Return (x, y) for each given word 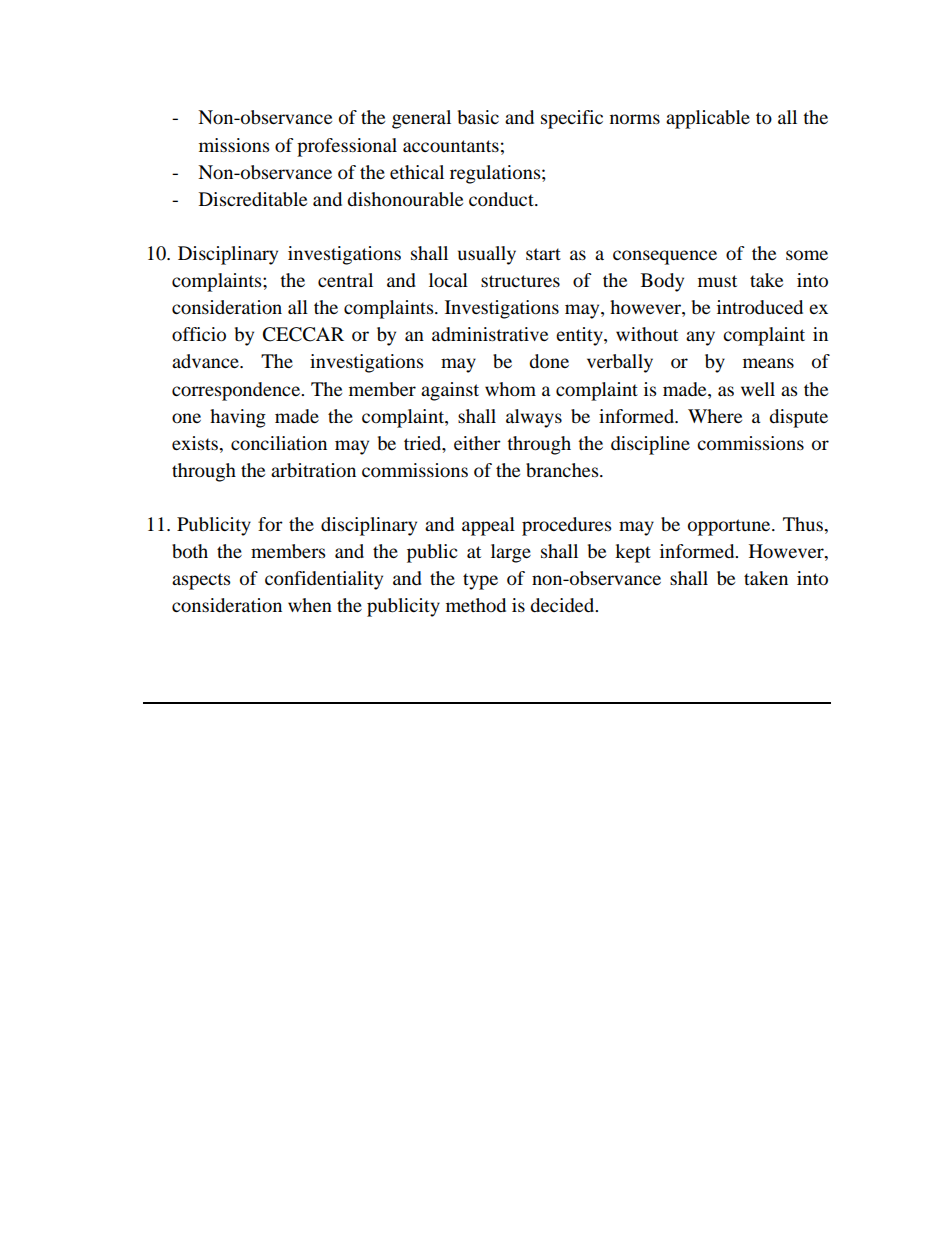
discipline (650, 445)
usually (487, 255)
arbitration (313, 470)
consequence (665, 257)
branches (563, 470)
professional (347, 147)
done (549, 361)
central (345, 280)
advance (206, 361)
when (310, 605)
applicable (708, 119)
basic (478, 117)
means (768, 363)
